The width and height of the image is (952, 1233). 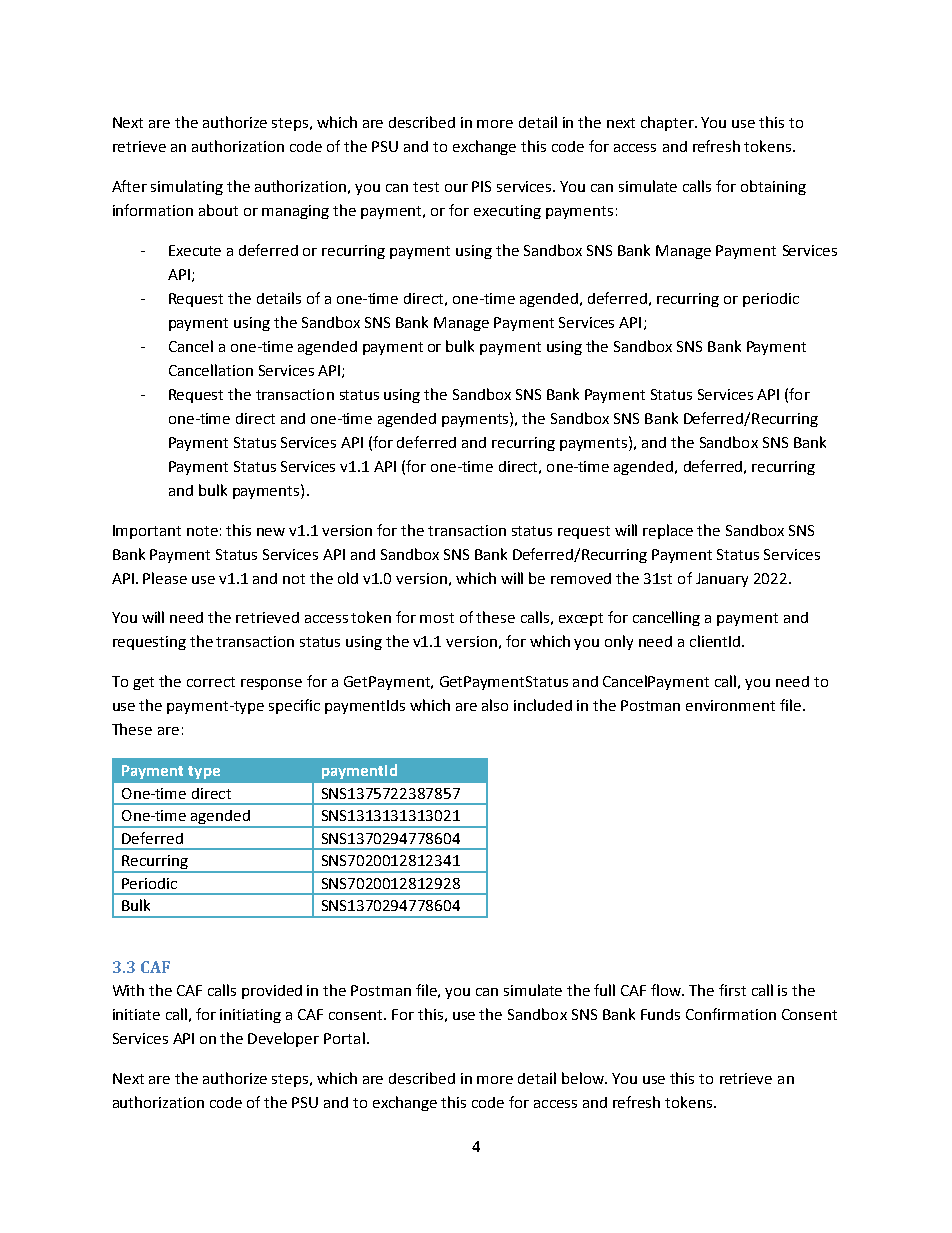 What do you see at coordinates (187, 187) in the image?
I see `simulating` at bounding box center [187, 187].
